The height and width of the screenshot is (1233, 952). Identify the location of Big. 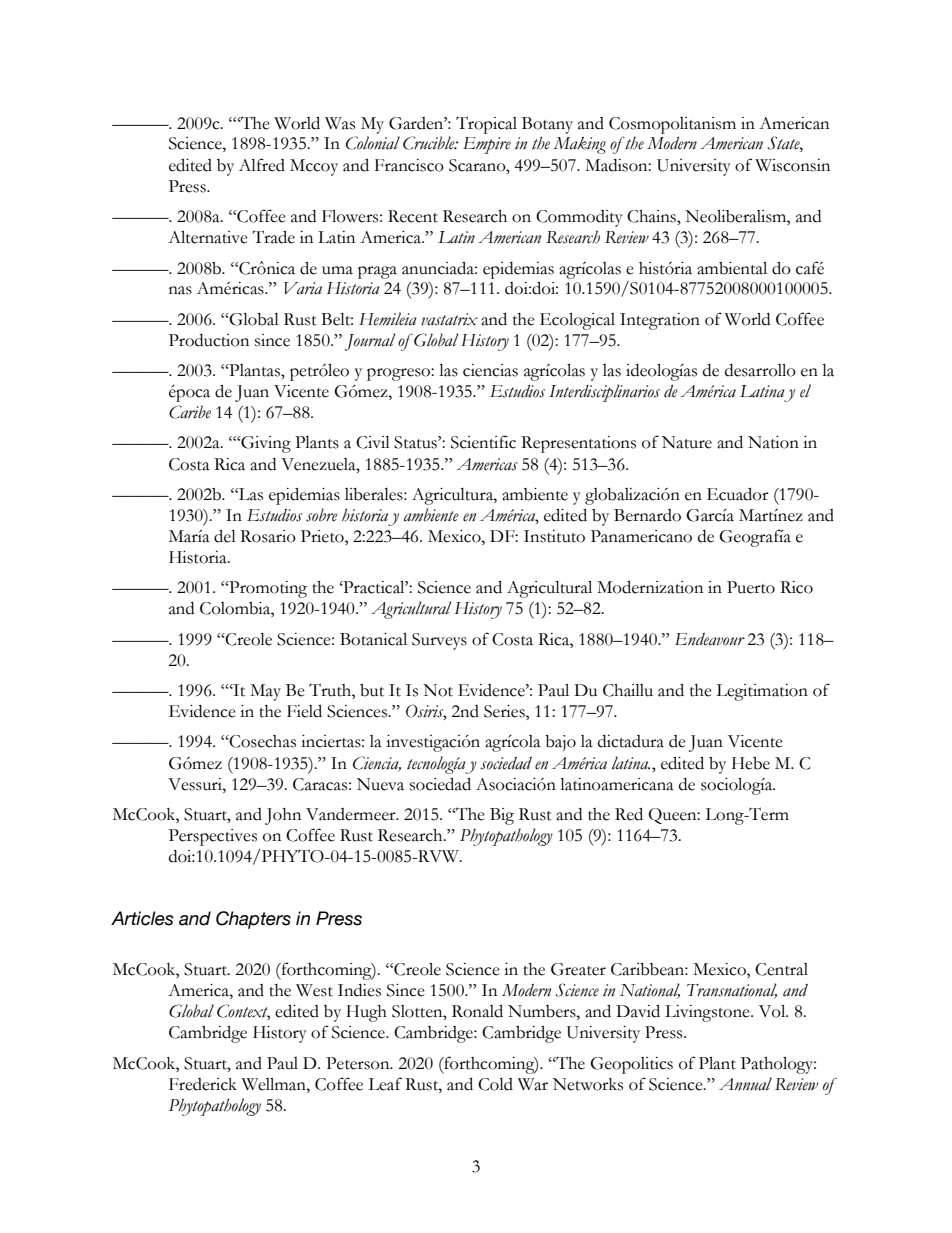
(502, 816).
